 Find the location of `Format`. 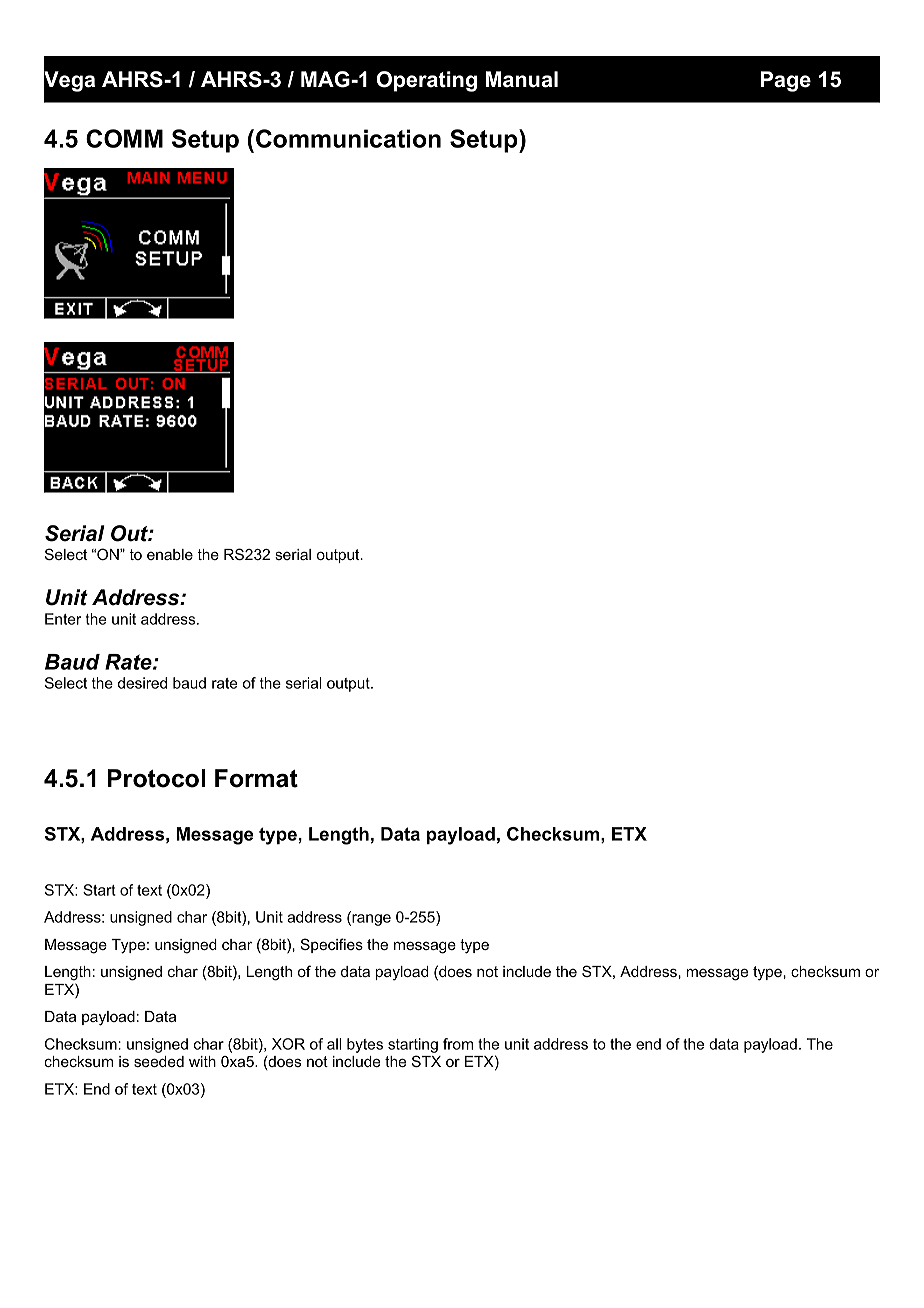

Format is located at coordinates (256, 778).
